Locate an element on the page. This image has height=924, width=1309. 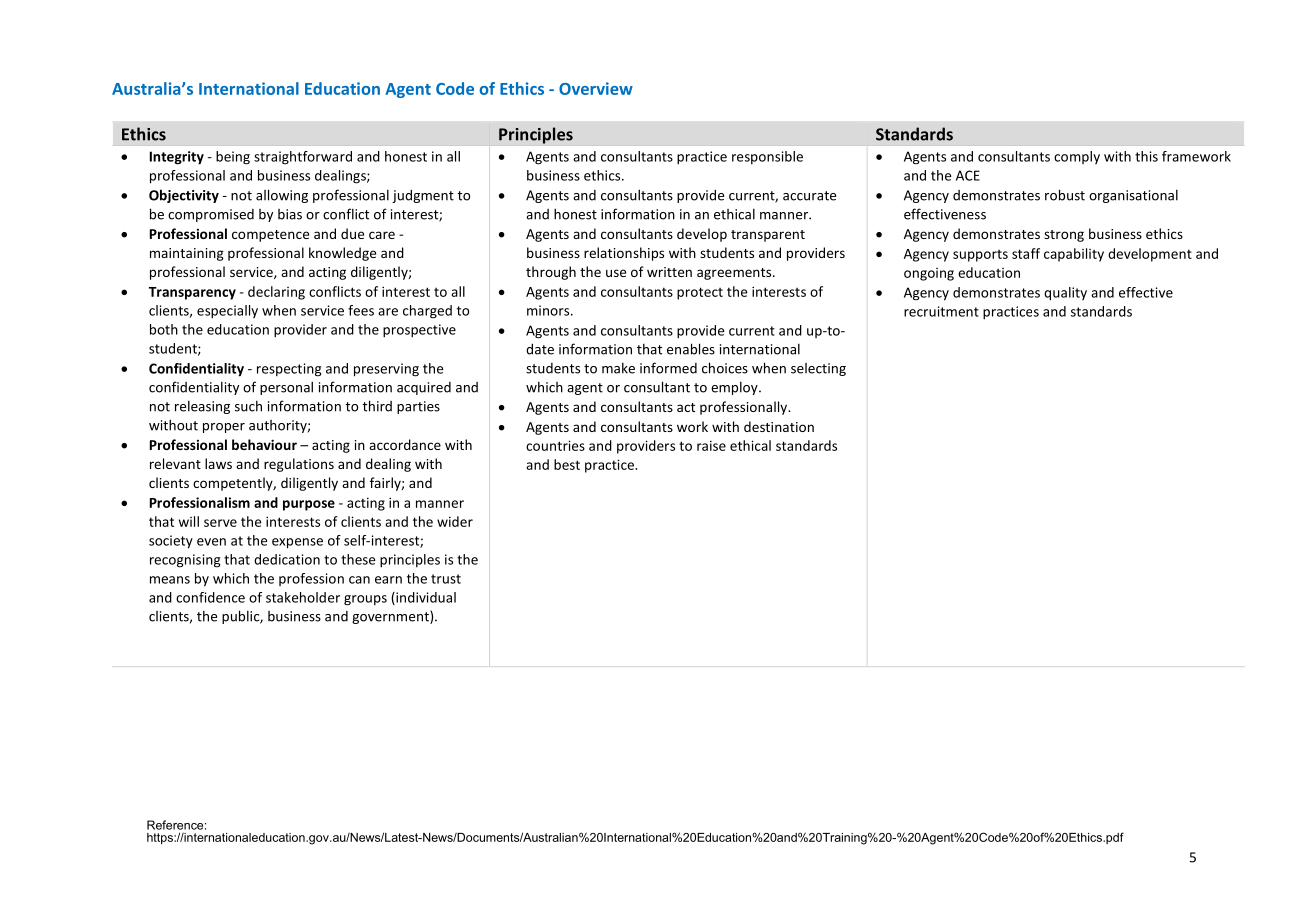
stakeholder is located at coordinates (303, 597).
